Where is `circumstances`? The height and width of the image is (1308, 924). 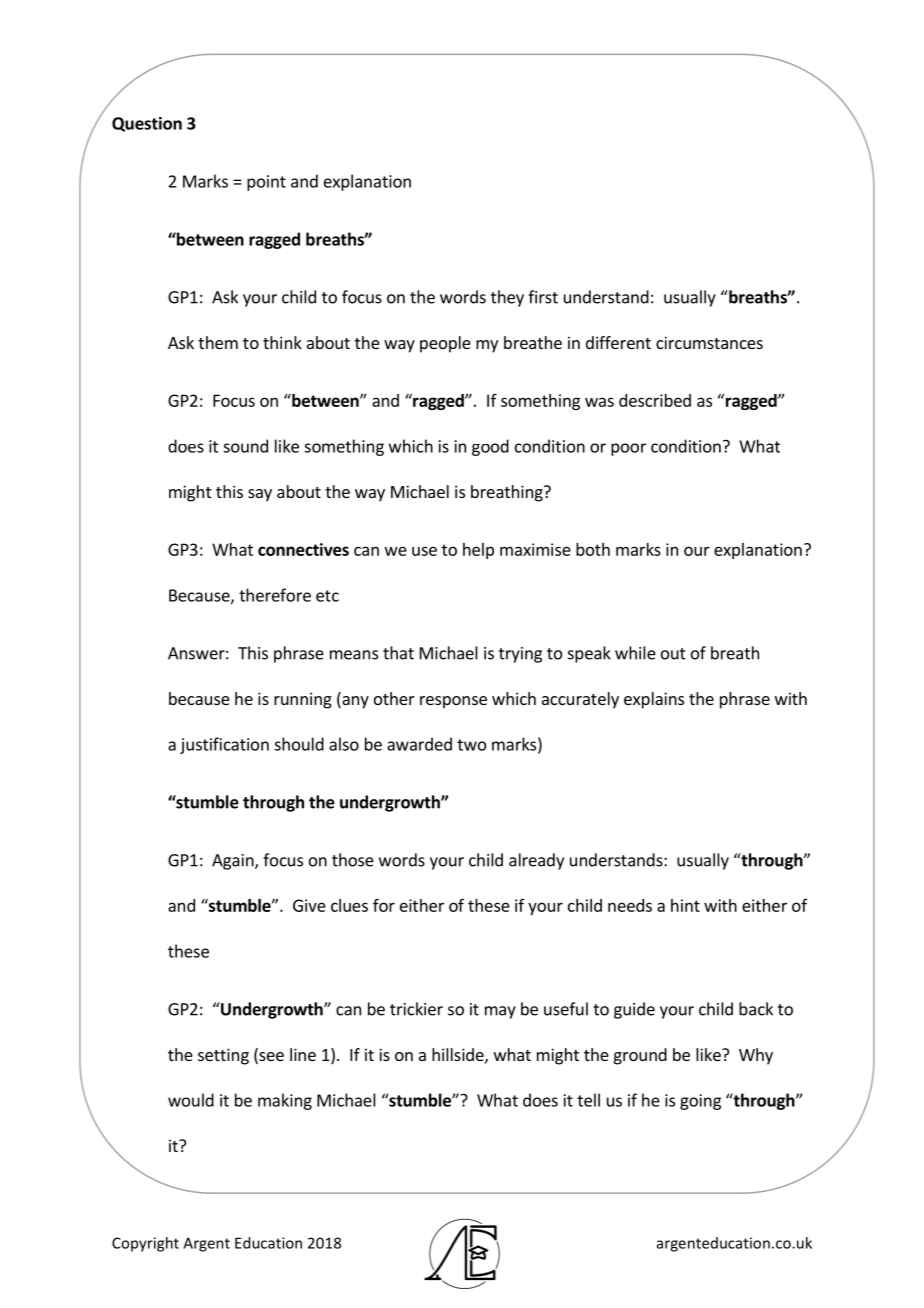 circumstances is located at coordinates (709, 342).
